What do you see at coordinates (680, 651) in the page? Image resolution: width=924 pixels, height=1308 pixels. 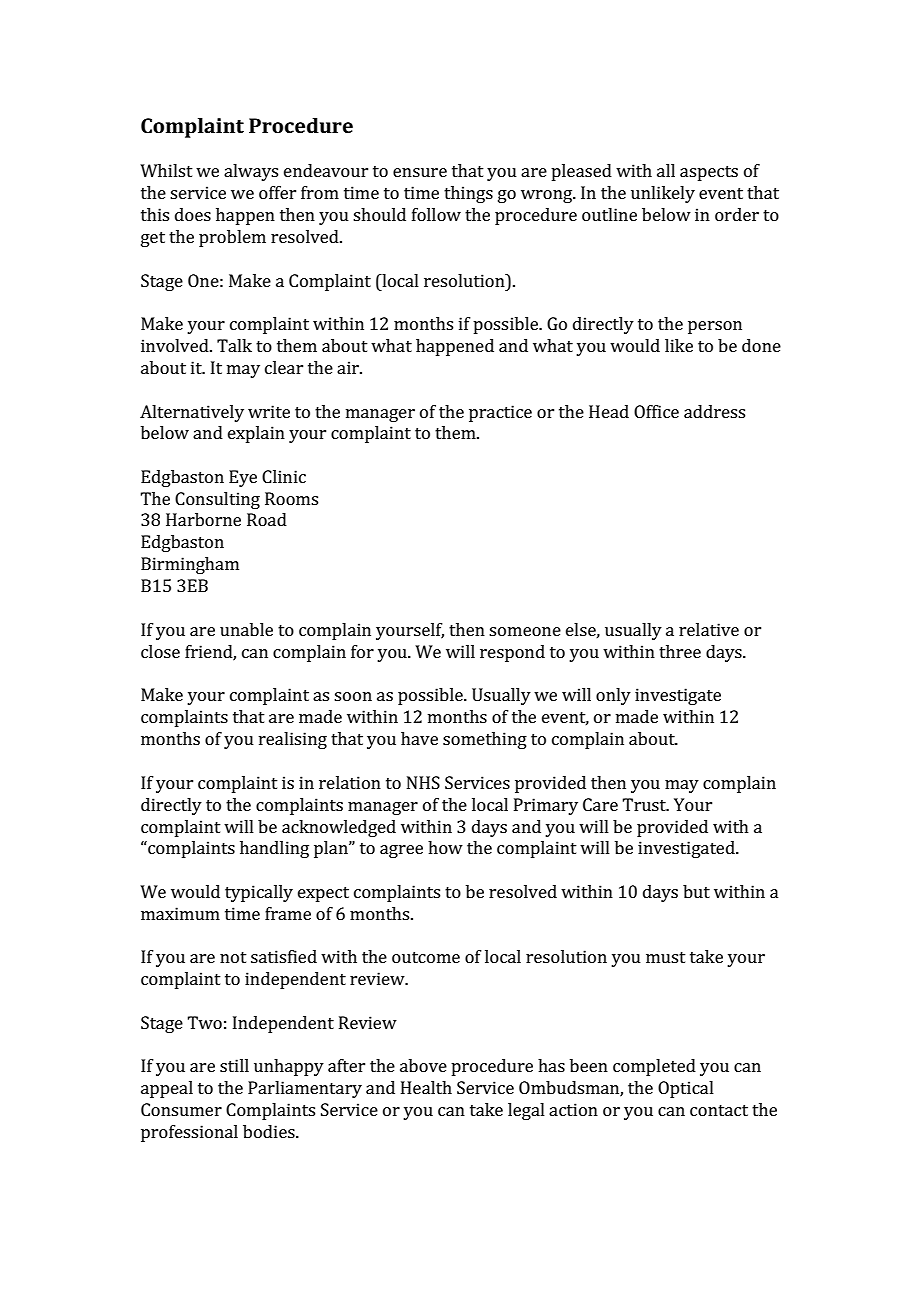 I see `three` at bounding box center [680, 651].
